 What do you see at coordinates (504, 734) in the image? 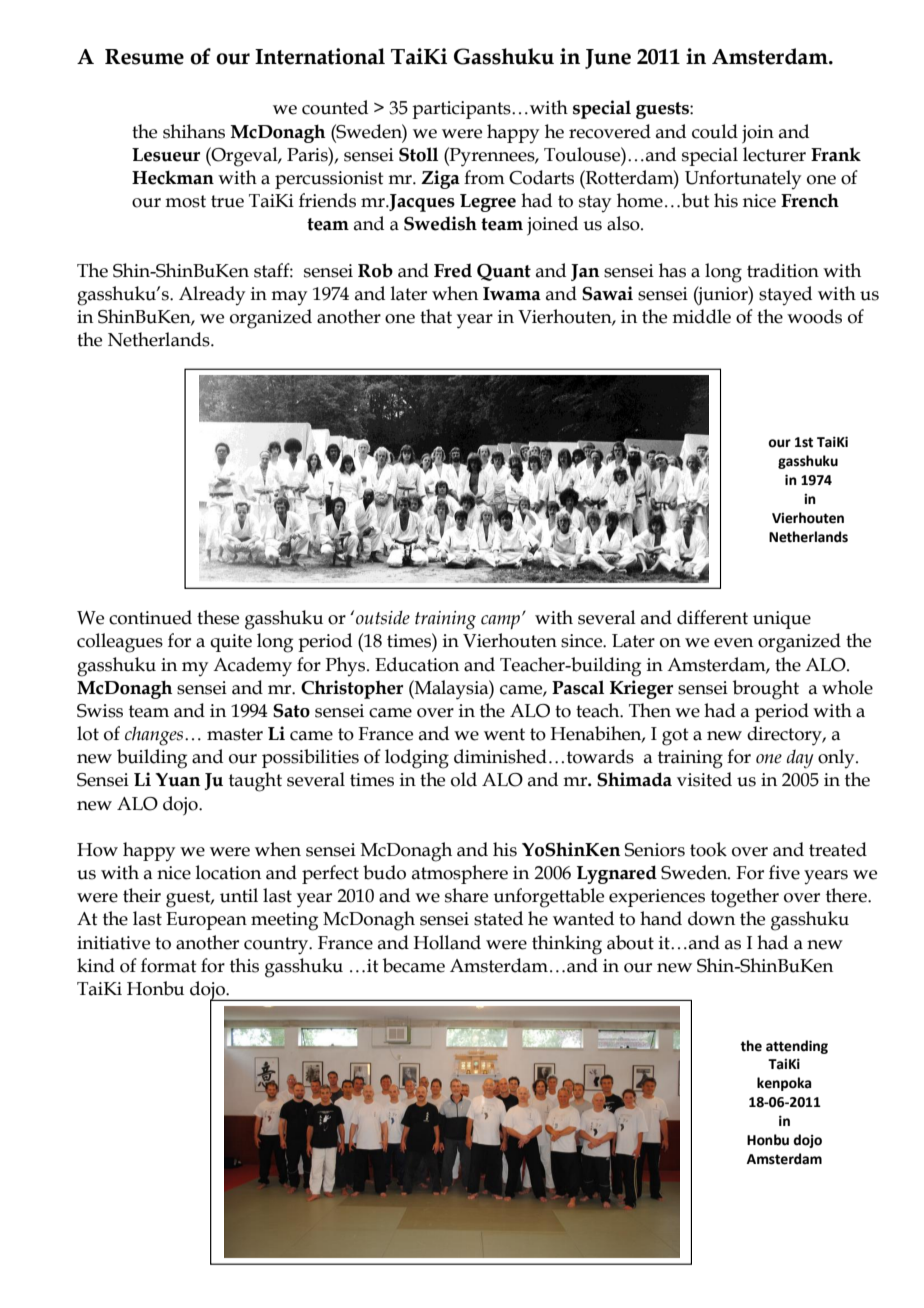
I see `went` at bounding box center [504, 734].
